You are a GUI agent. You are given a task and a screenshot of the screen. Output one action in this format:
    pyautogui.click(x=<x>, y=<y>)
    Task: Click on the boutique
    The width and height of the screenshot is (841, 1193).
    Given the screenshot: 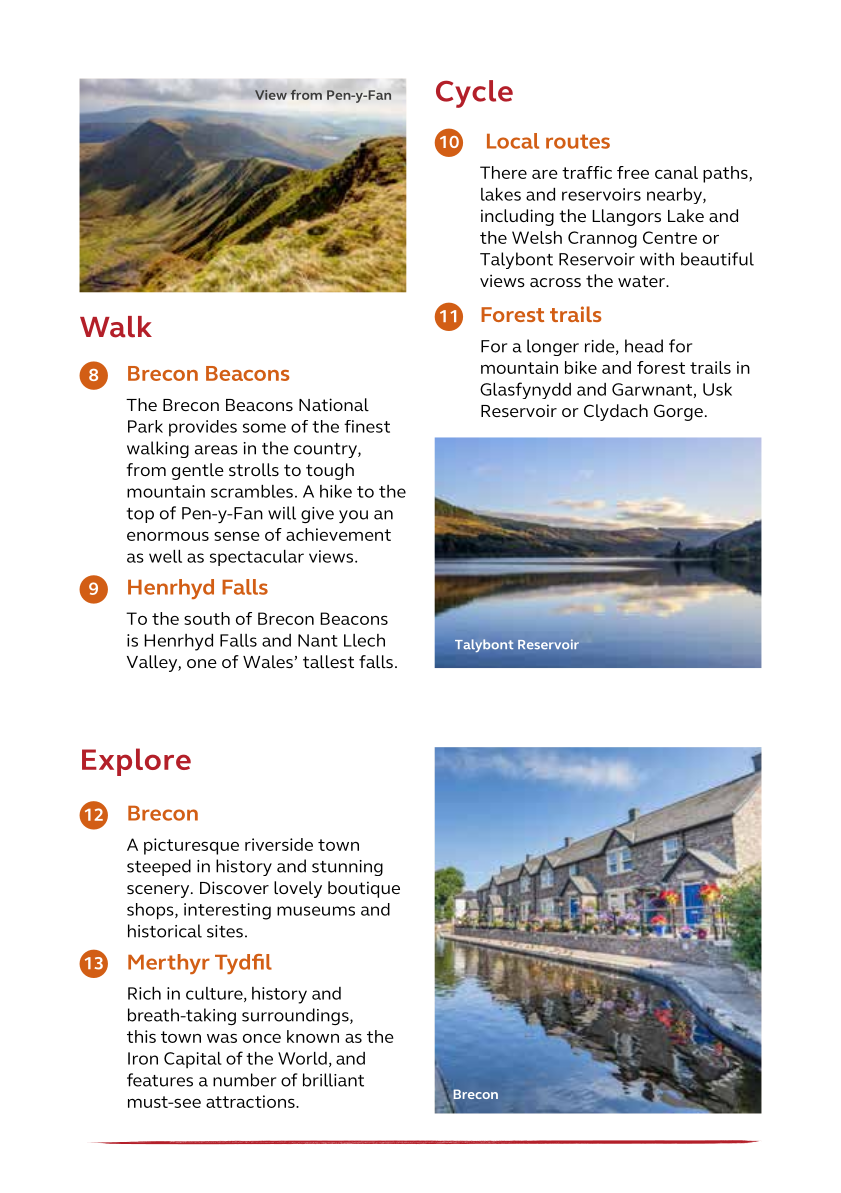 What is the action you would take?
    pyautogui.click(x=364, y=889)
